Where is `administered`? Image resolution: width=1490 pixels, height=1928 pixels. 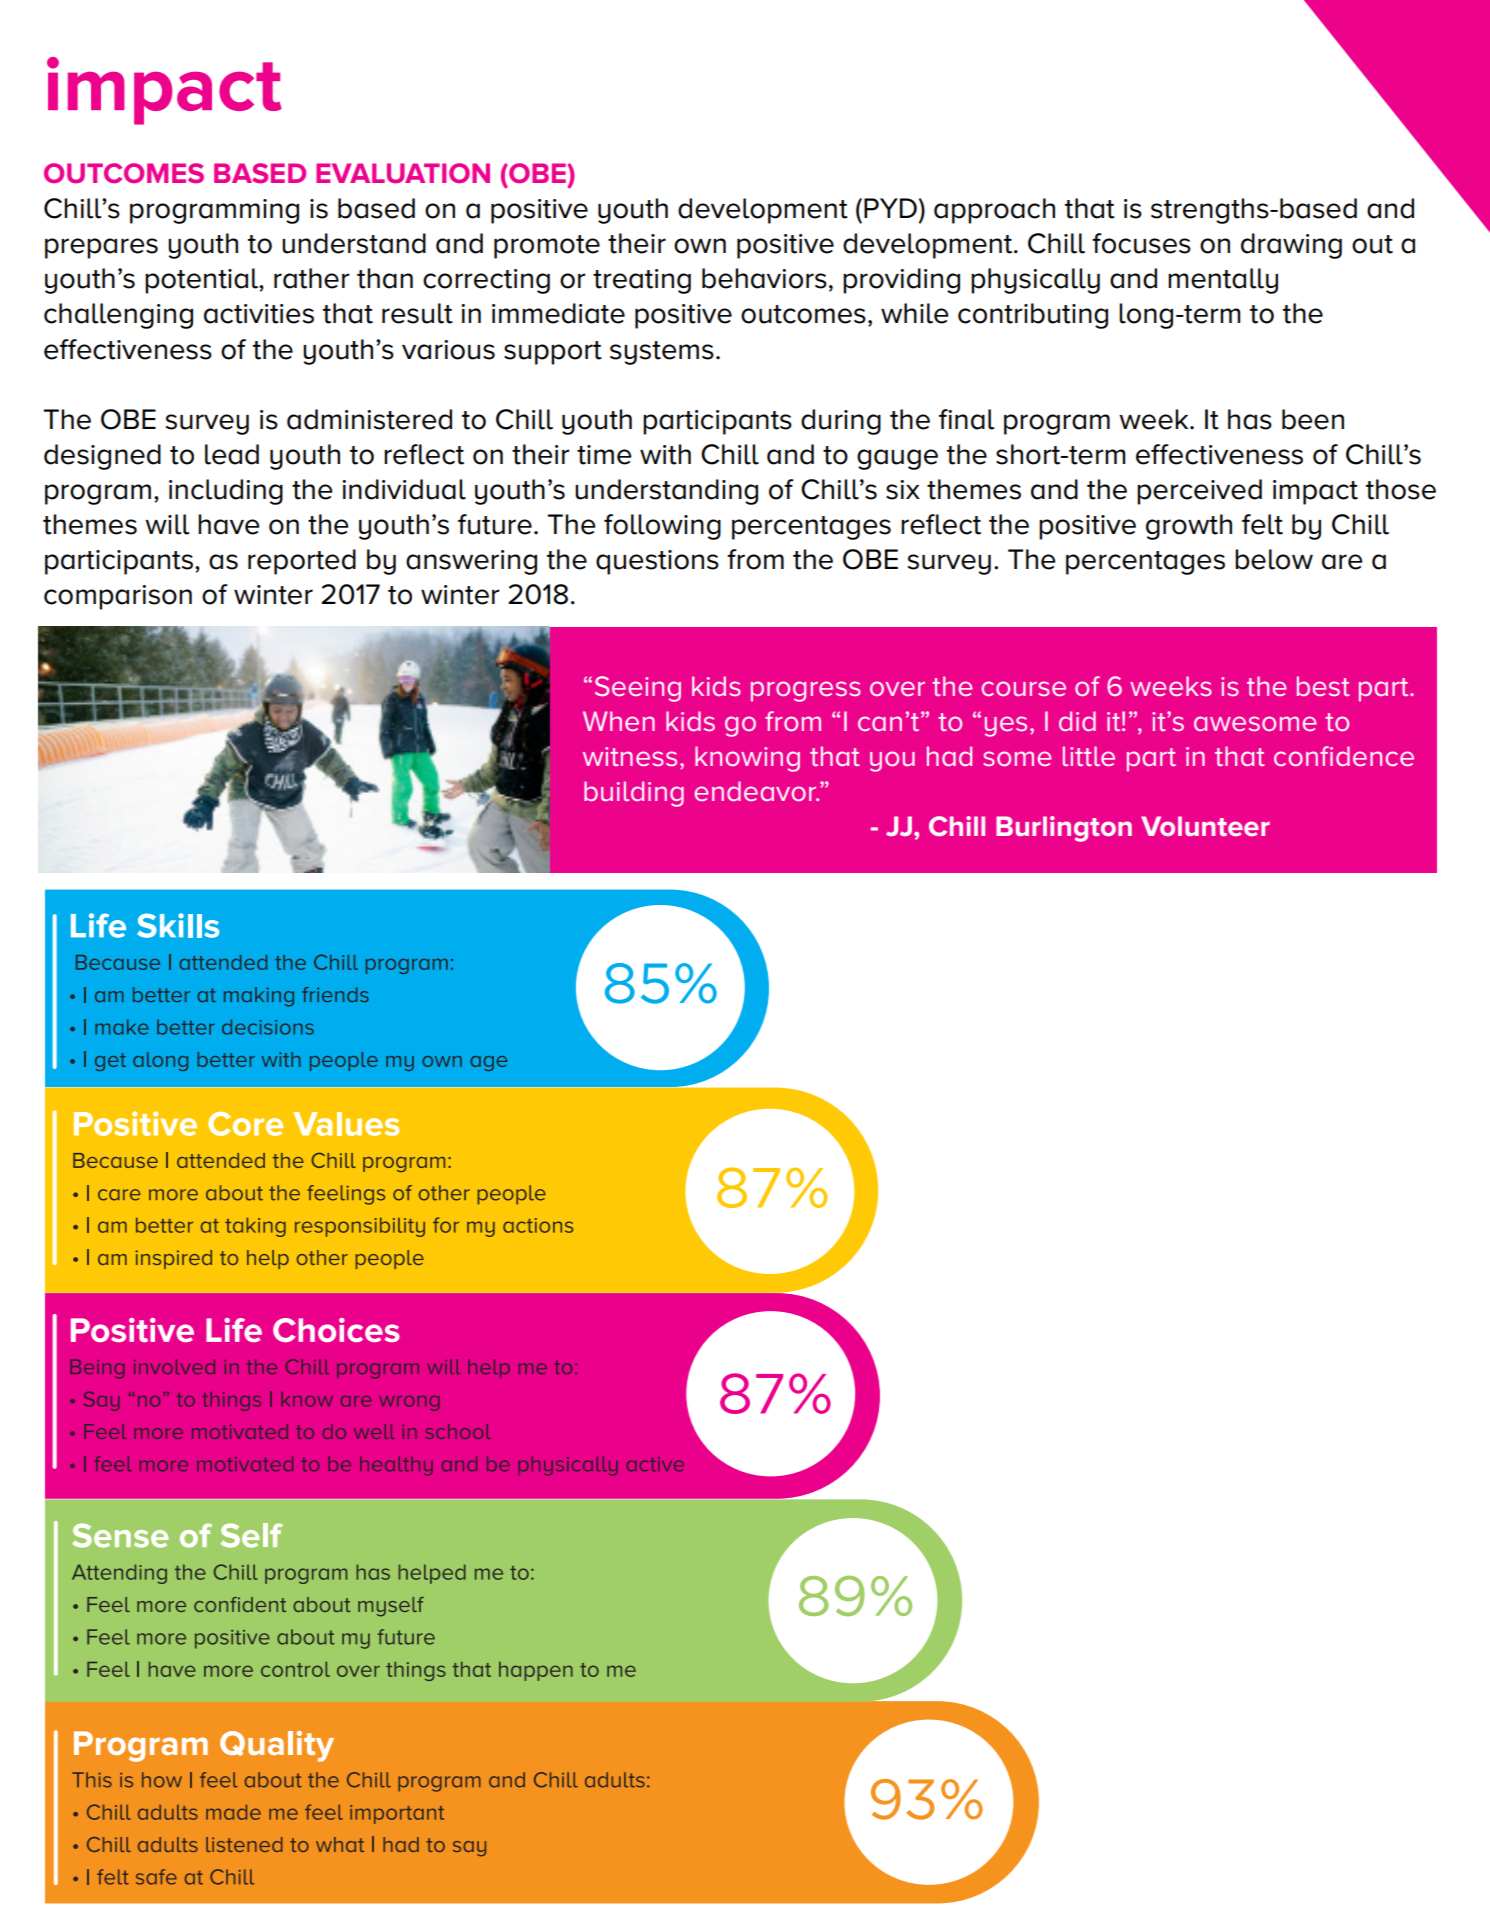 administered is located at coordinates (369, 419).
